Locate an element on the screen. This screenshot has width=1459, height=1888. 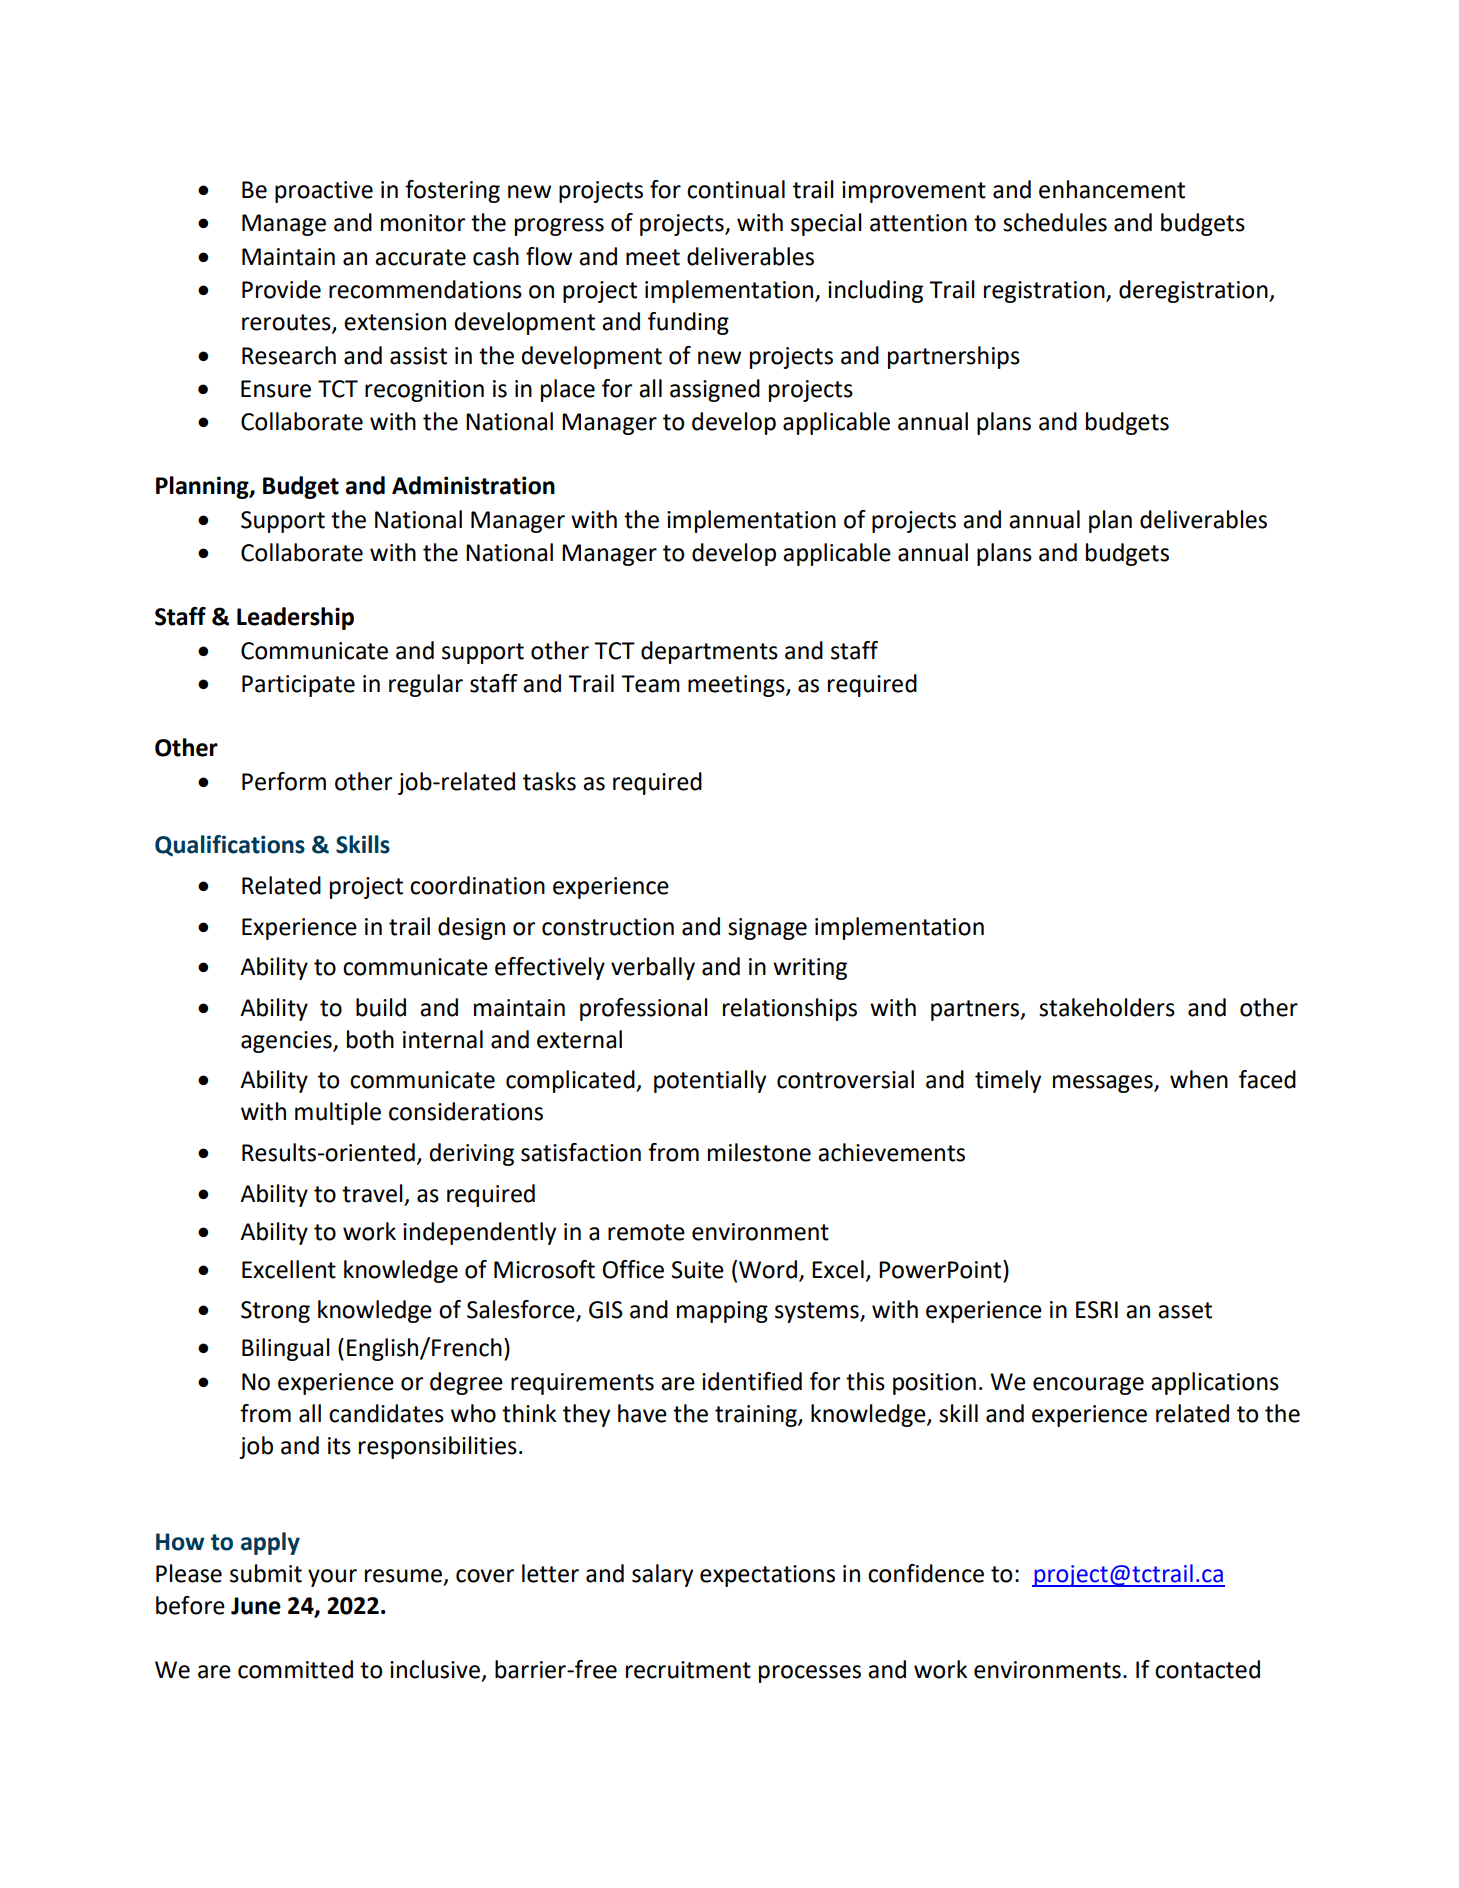
recruitment is located at coordinates (688, 1670).
